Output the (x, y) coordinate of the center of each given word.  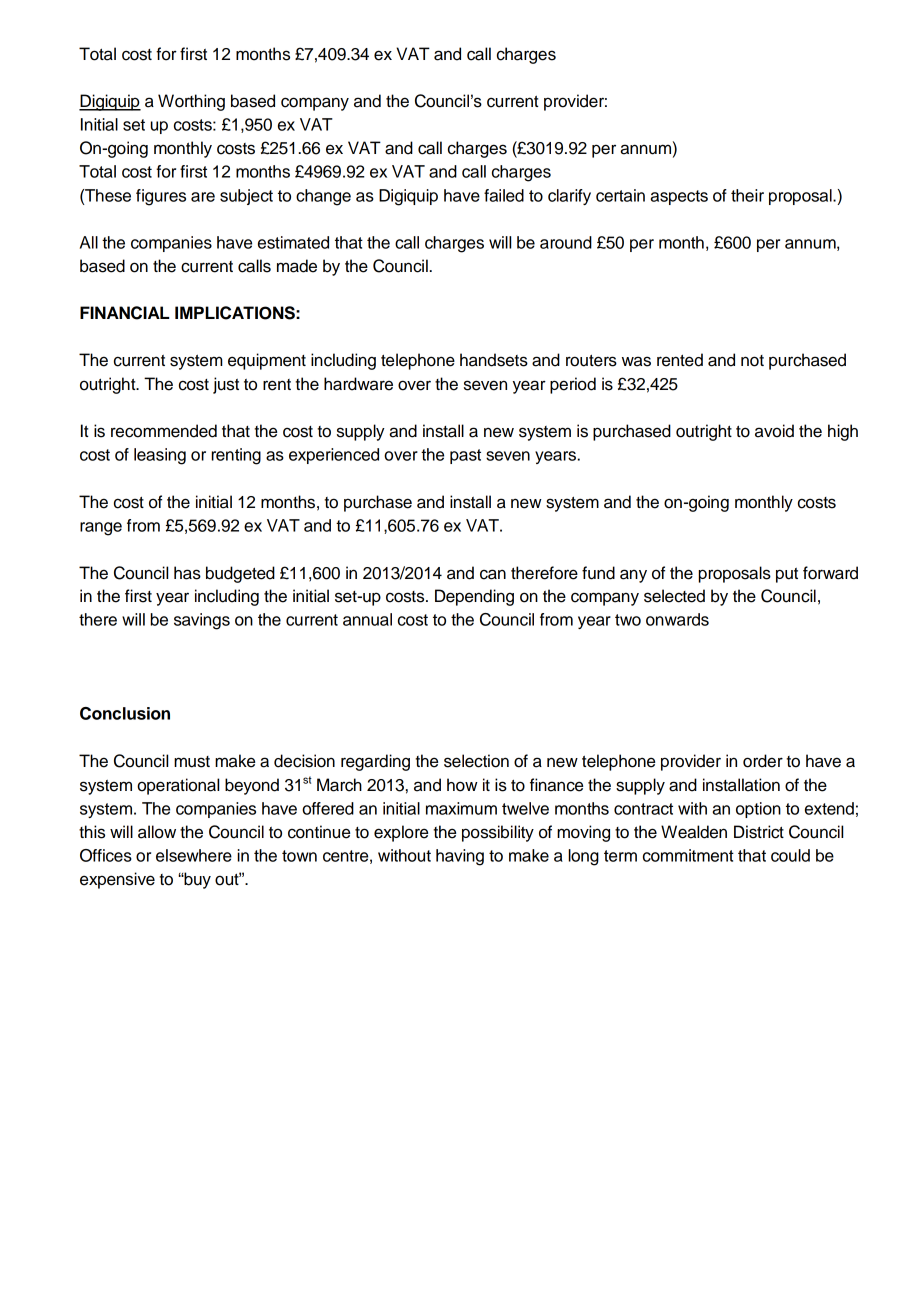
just (226, 385)
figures (161, 197)
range (101, 529)
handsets (494, 360)
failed (504, 195)
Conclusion (125, 713)
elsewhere (194, 855)
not (752, 361)
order (763, 761)
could (790, 855)
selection (476, 761)
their (747, 195)
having (460, 857)
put (787, 575)
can (493, 574)
